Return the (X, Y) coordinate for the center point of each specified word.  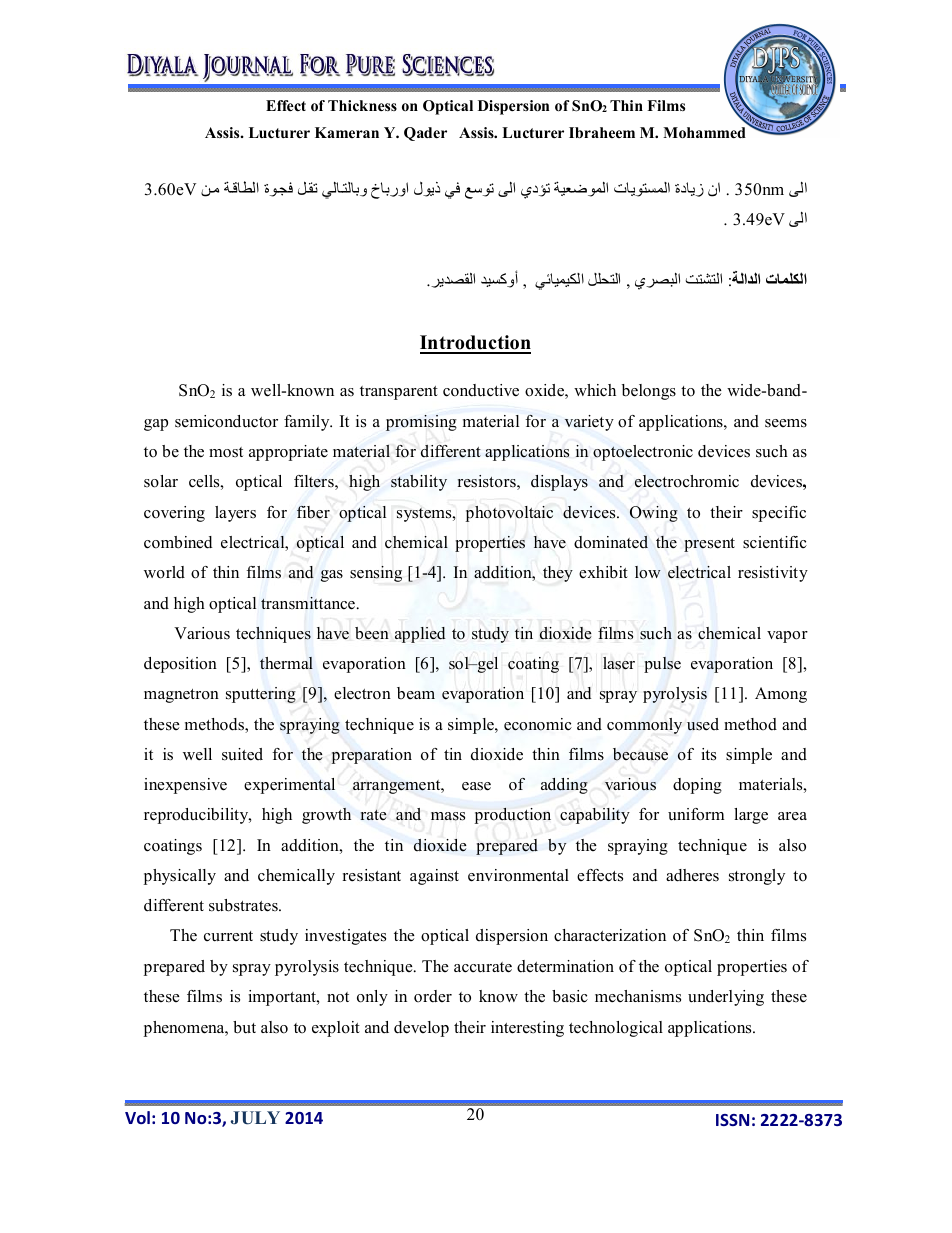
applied (420, 635)
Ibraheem (602, 132)
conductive (481, 390)
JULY (255, 1118)
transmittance (308, 603)
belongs (649, 392)
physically (180, 877)
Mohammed (704, 133)
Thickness (362, 105)
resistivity (773, 574)
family (308, 423)
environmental (518, 875)
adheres (692, 875)
